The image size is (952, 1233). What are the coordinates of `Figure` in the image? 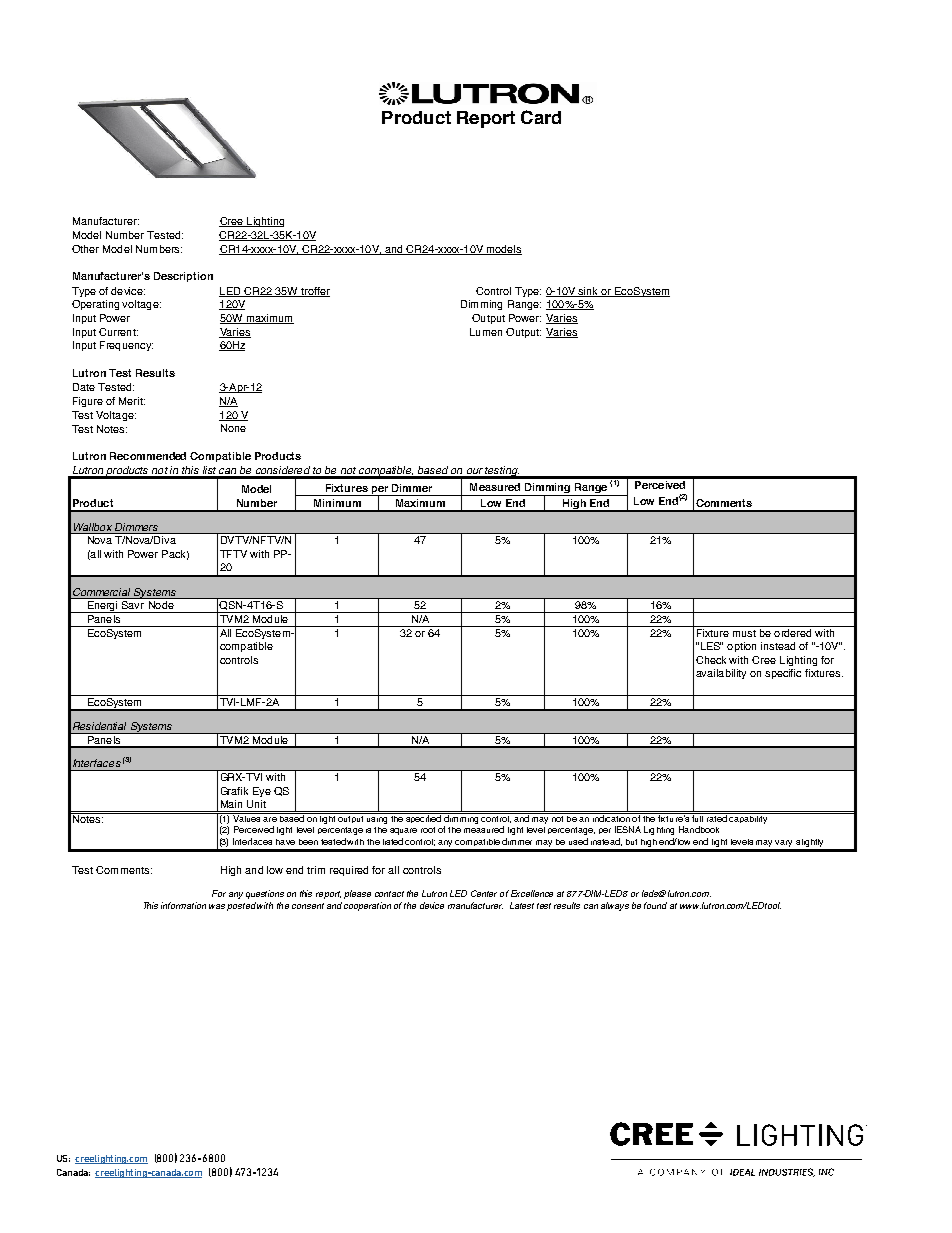 It's located at (88, 402).
